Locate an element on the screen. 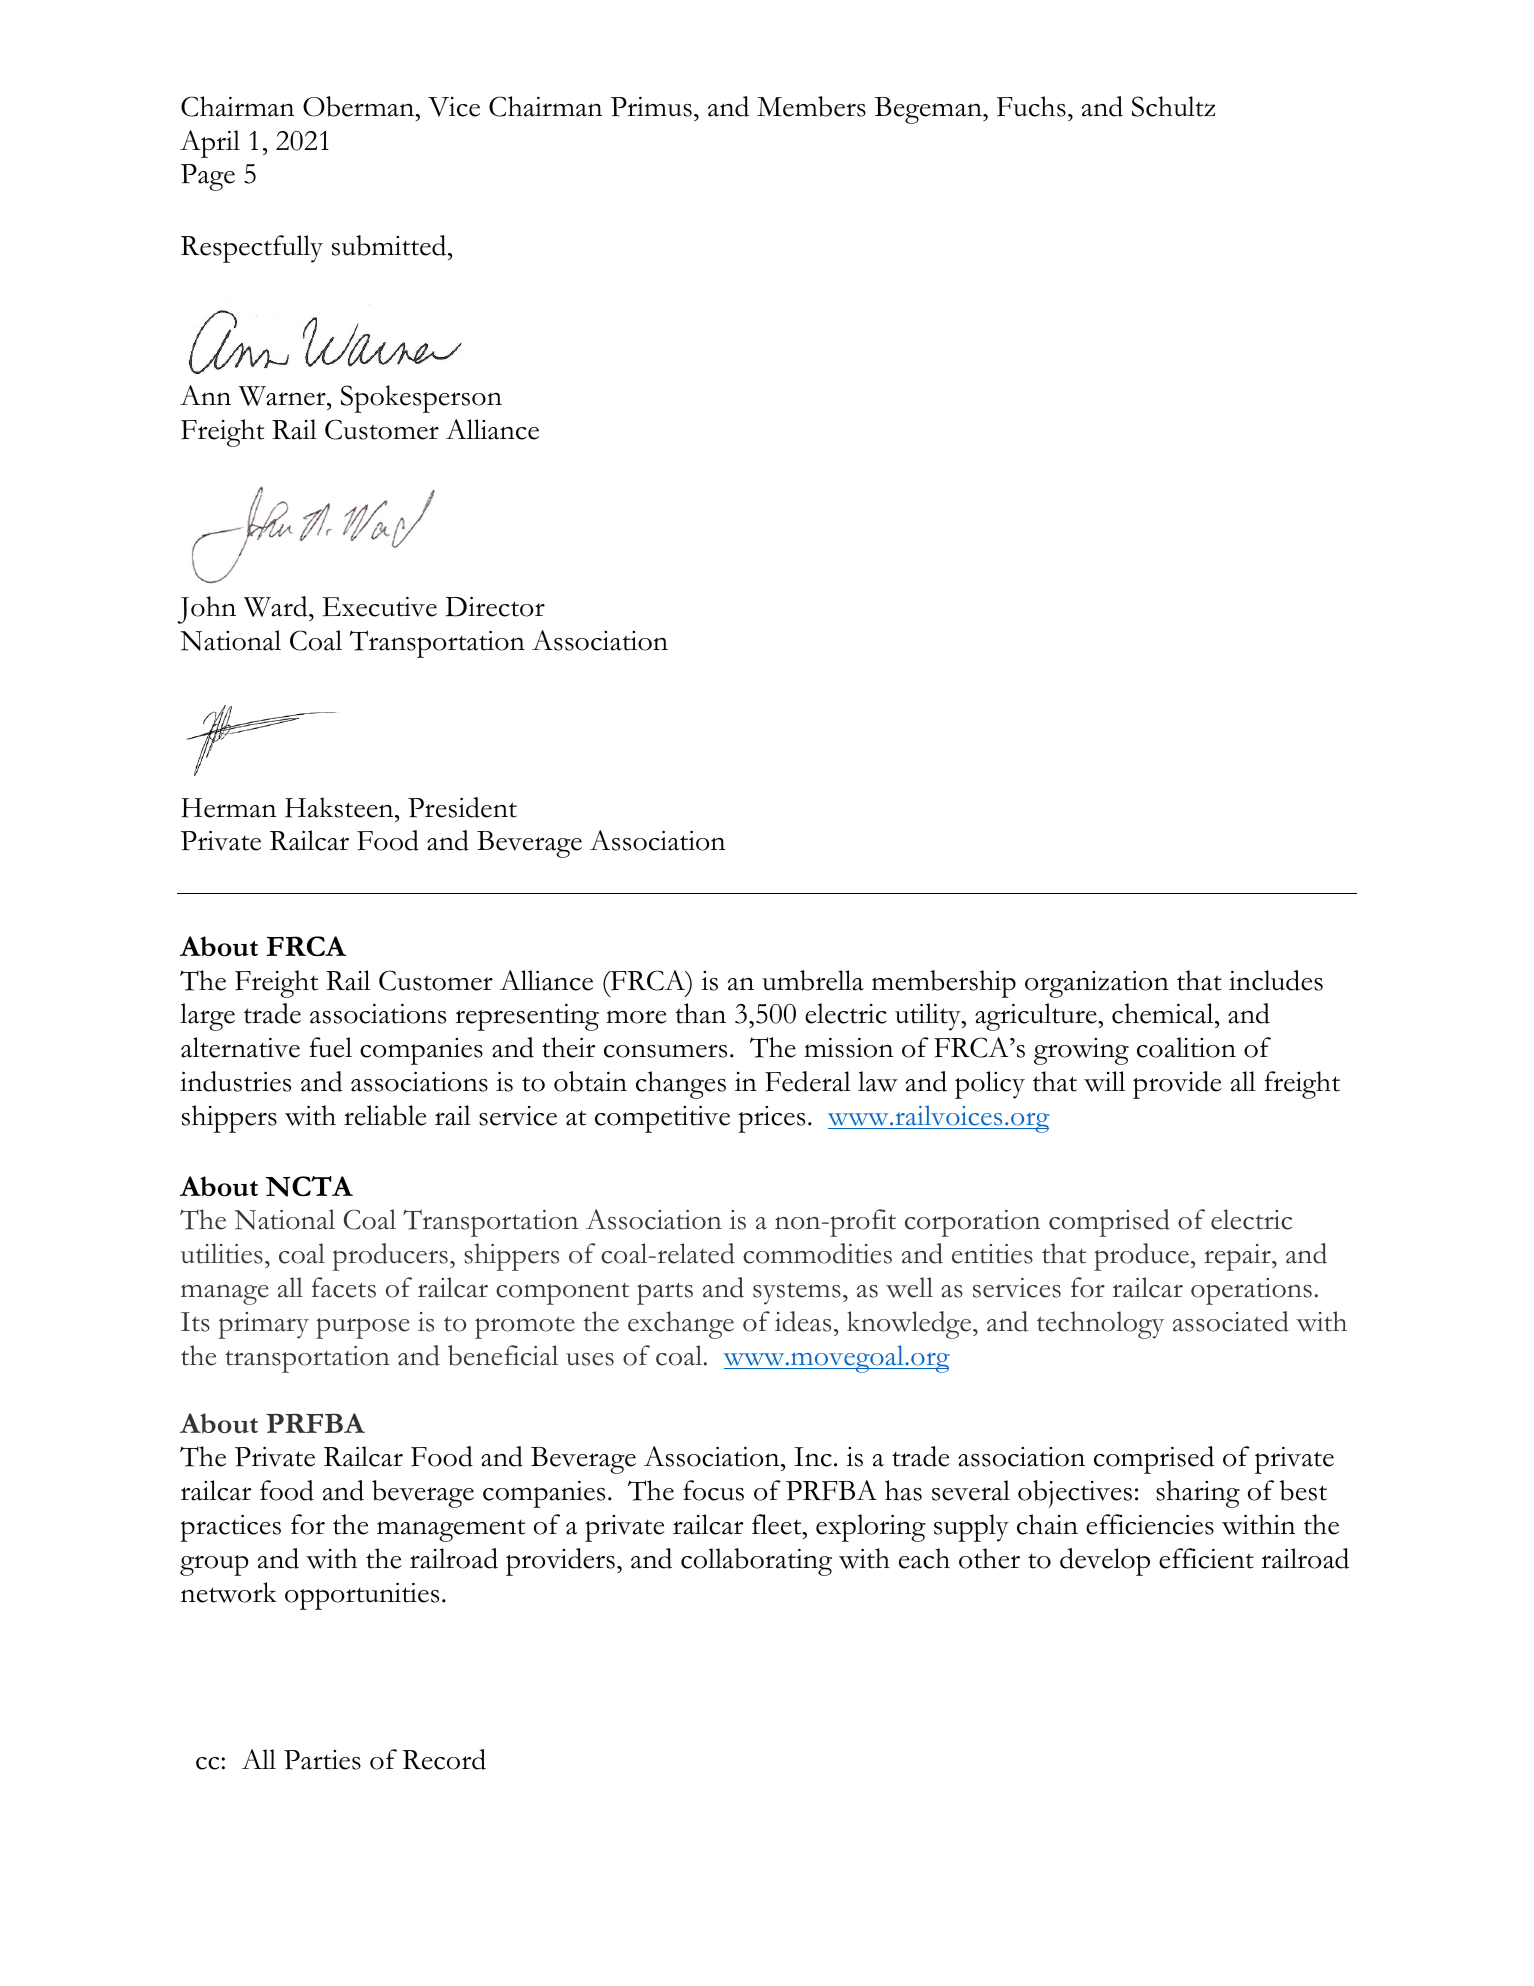 This screenshot has height=1986, width=1534. reliable is located at coordinates (385, 1115).
